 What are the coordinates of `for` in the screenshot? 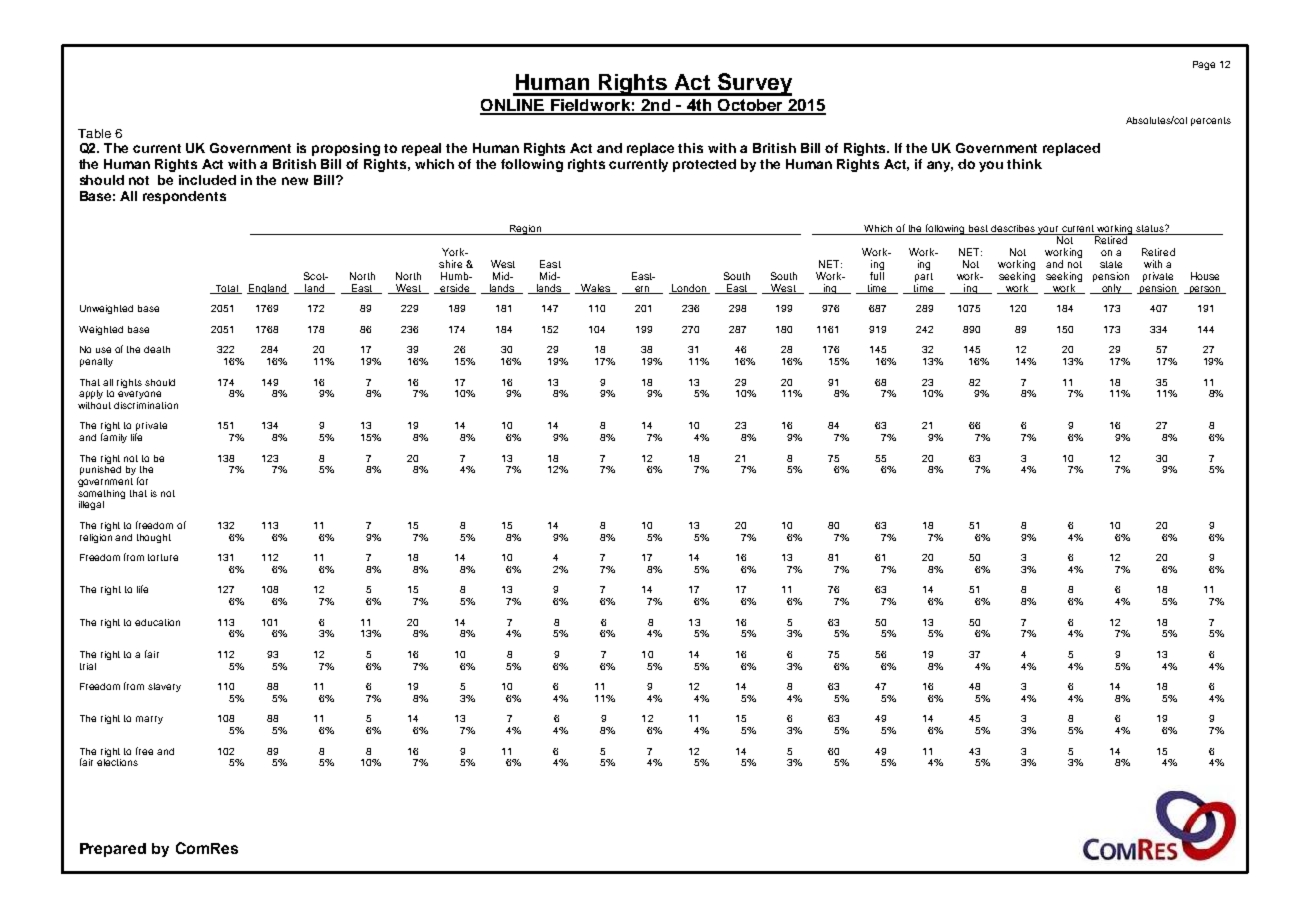 It's located at (142, 481).
